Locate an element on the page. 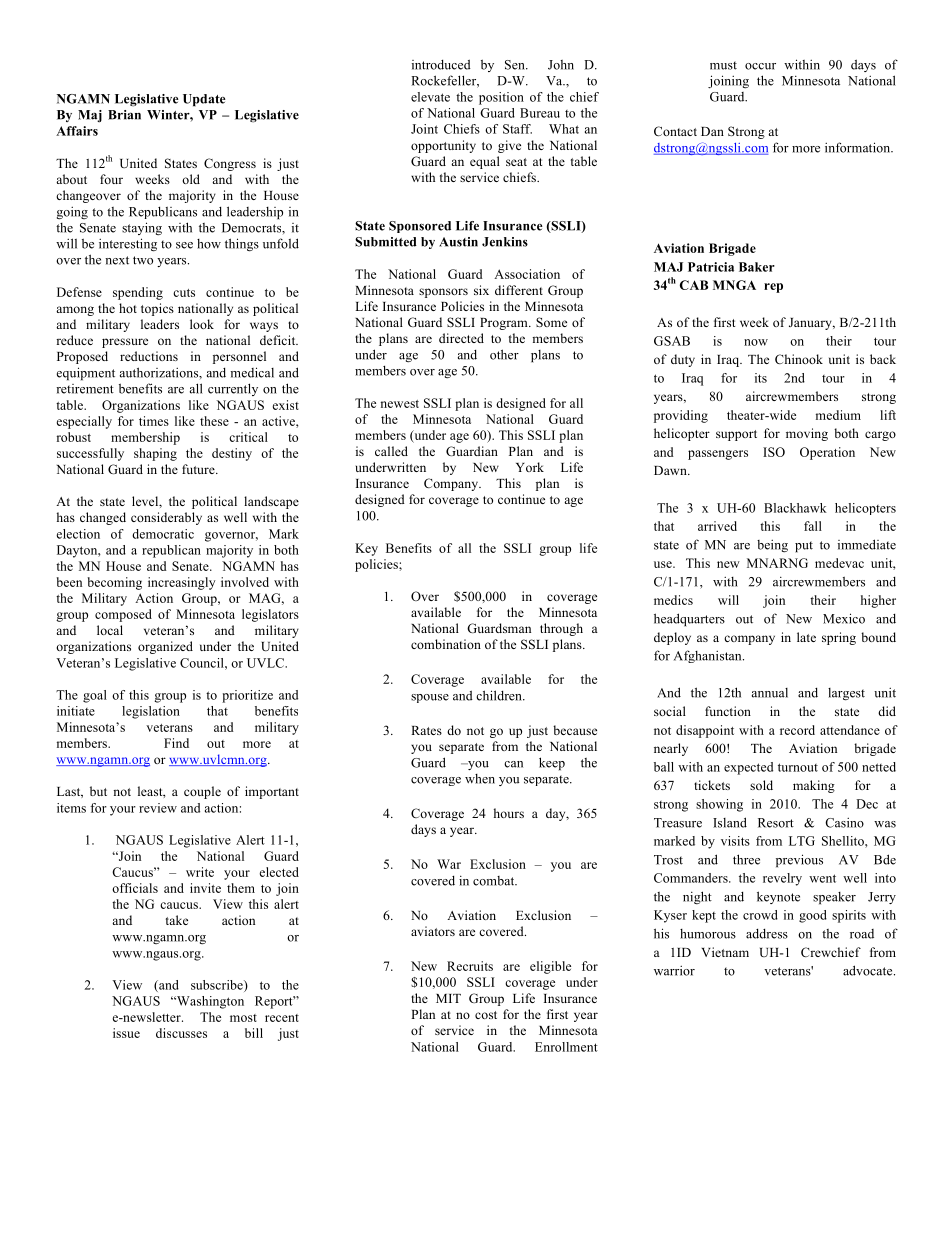  put is located at coordinates (804, 547).
